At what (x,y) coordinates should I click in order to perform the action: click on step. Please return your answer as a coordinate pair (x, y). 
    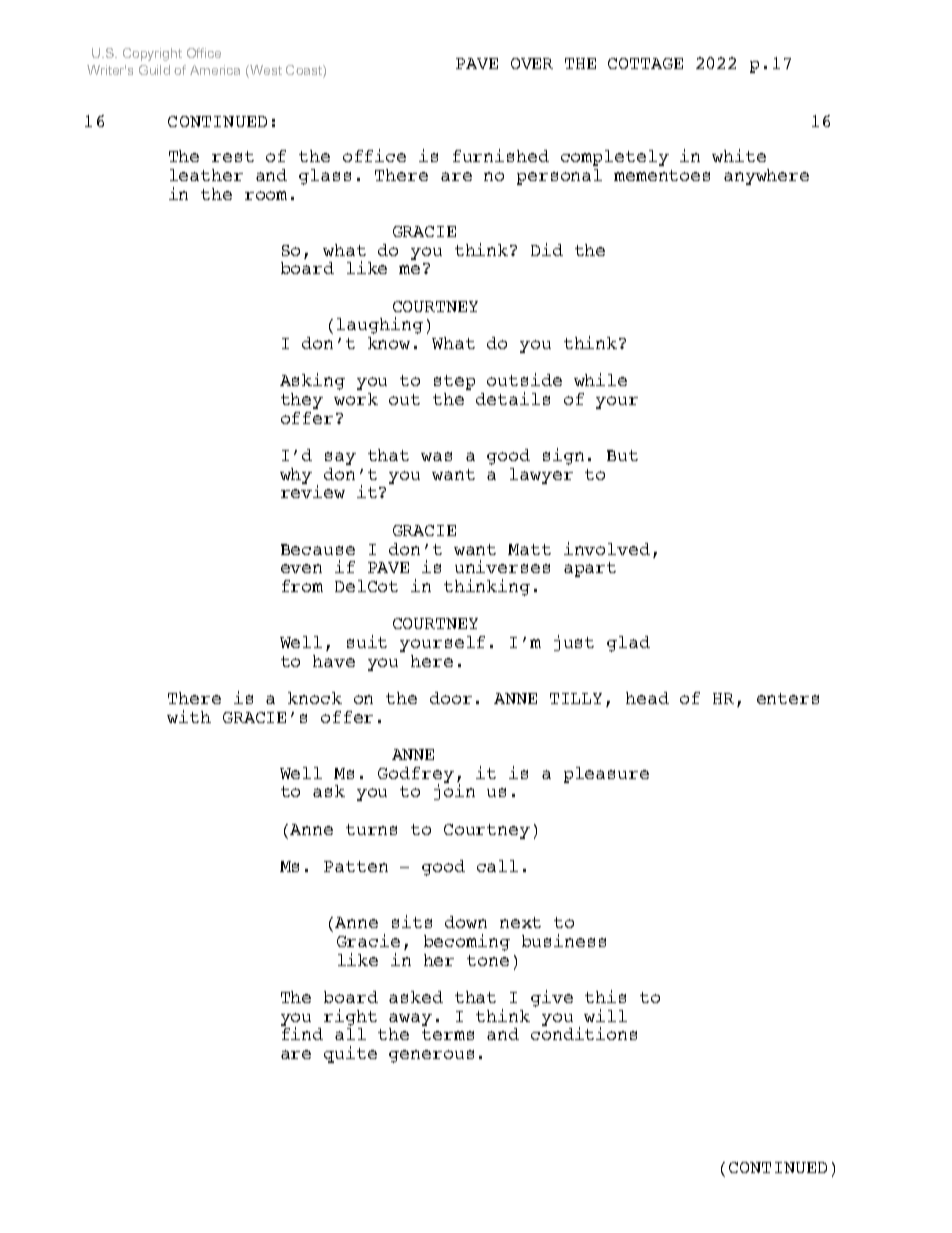
    Looking at the image, I should click on (454, 382).
